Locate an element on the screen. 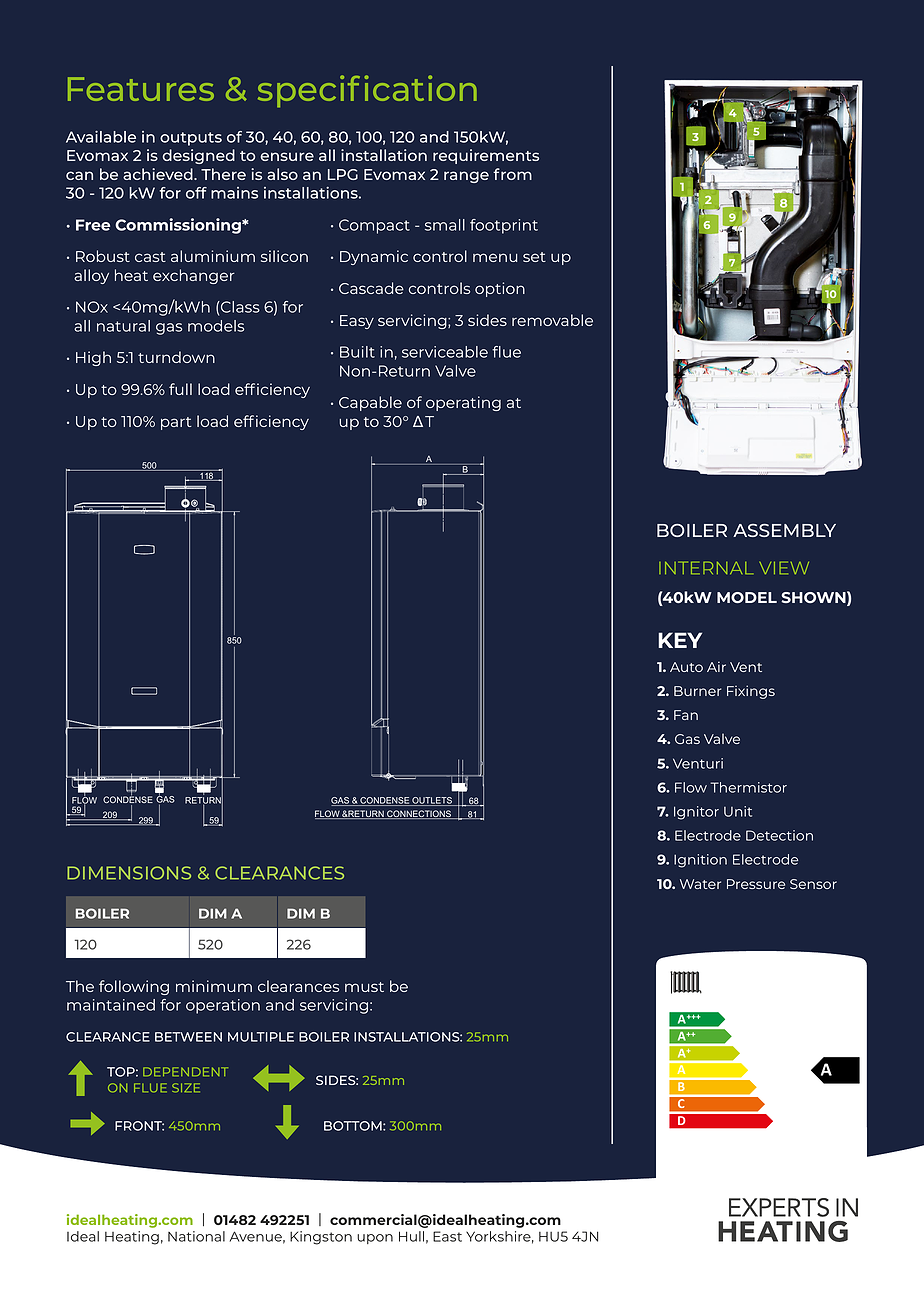 The image size is (924, 1308). DIMENSIONS is located at coordinates (129, 873).
